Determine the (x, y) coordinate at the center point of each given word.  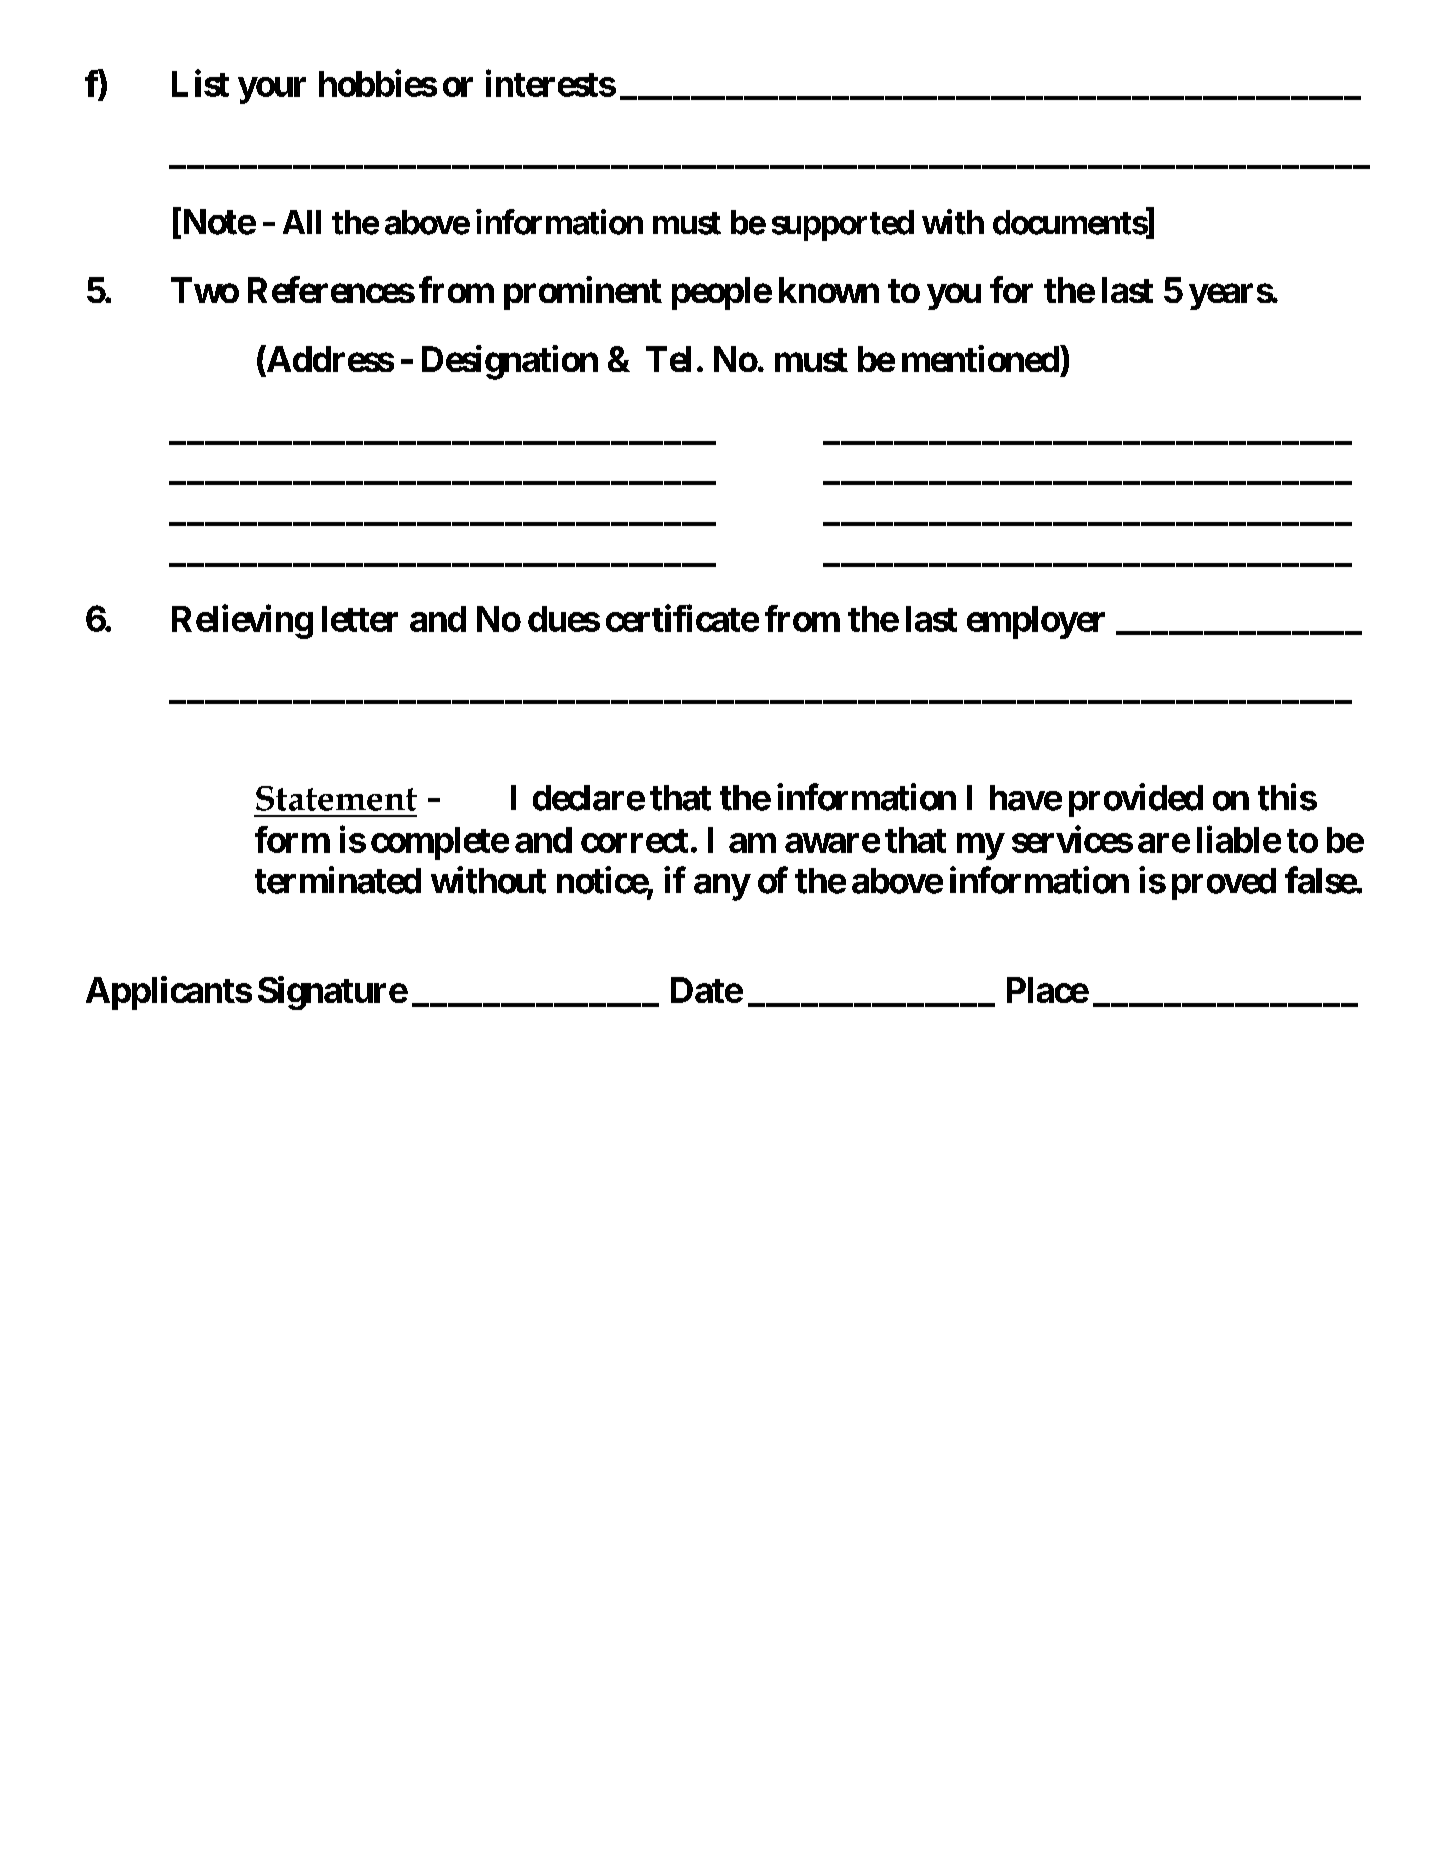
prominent (583, 293)
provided (1136, 800)
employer (1036, 622)
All (302, 222)
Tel (668, 359)
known (829, 290)
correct (634, 841)
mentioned (981, 358)
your (272, 90)
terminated (338, 880)
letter (360, 619)
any (722, 887)
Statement (336, 798)
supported (843, 225)
